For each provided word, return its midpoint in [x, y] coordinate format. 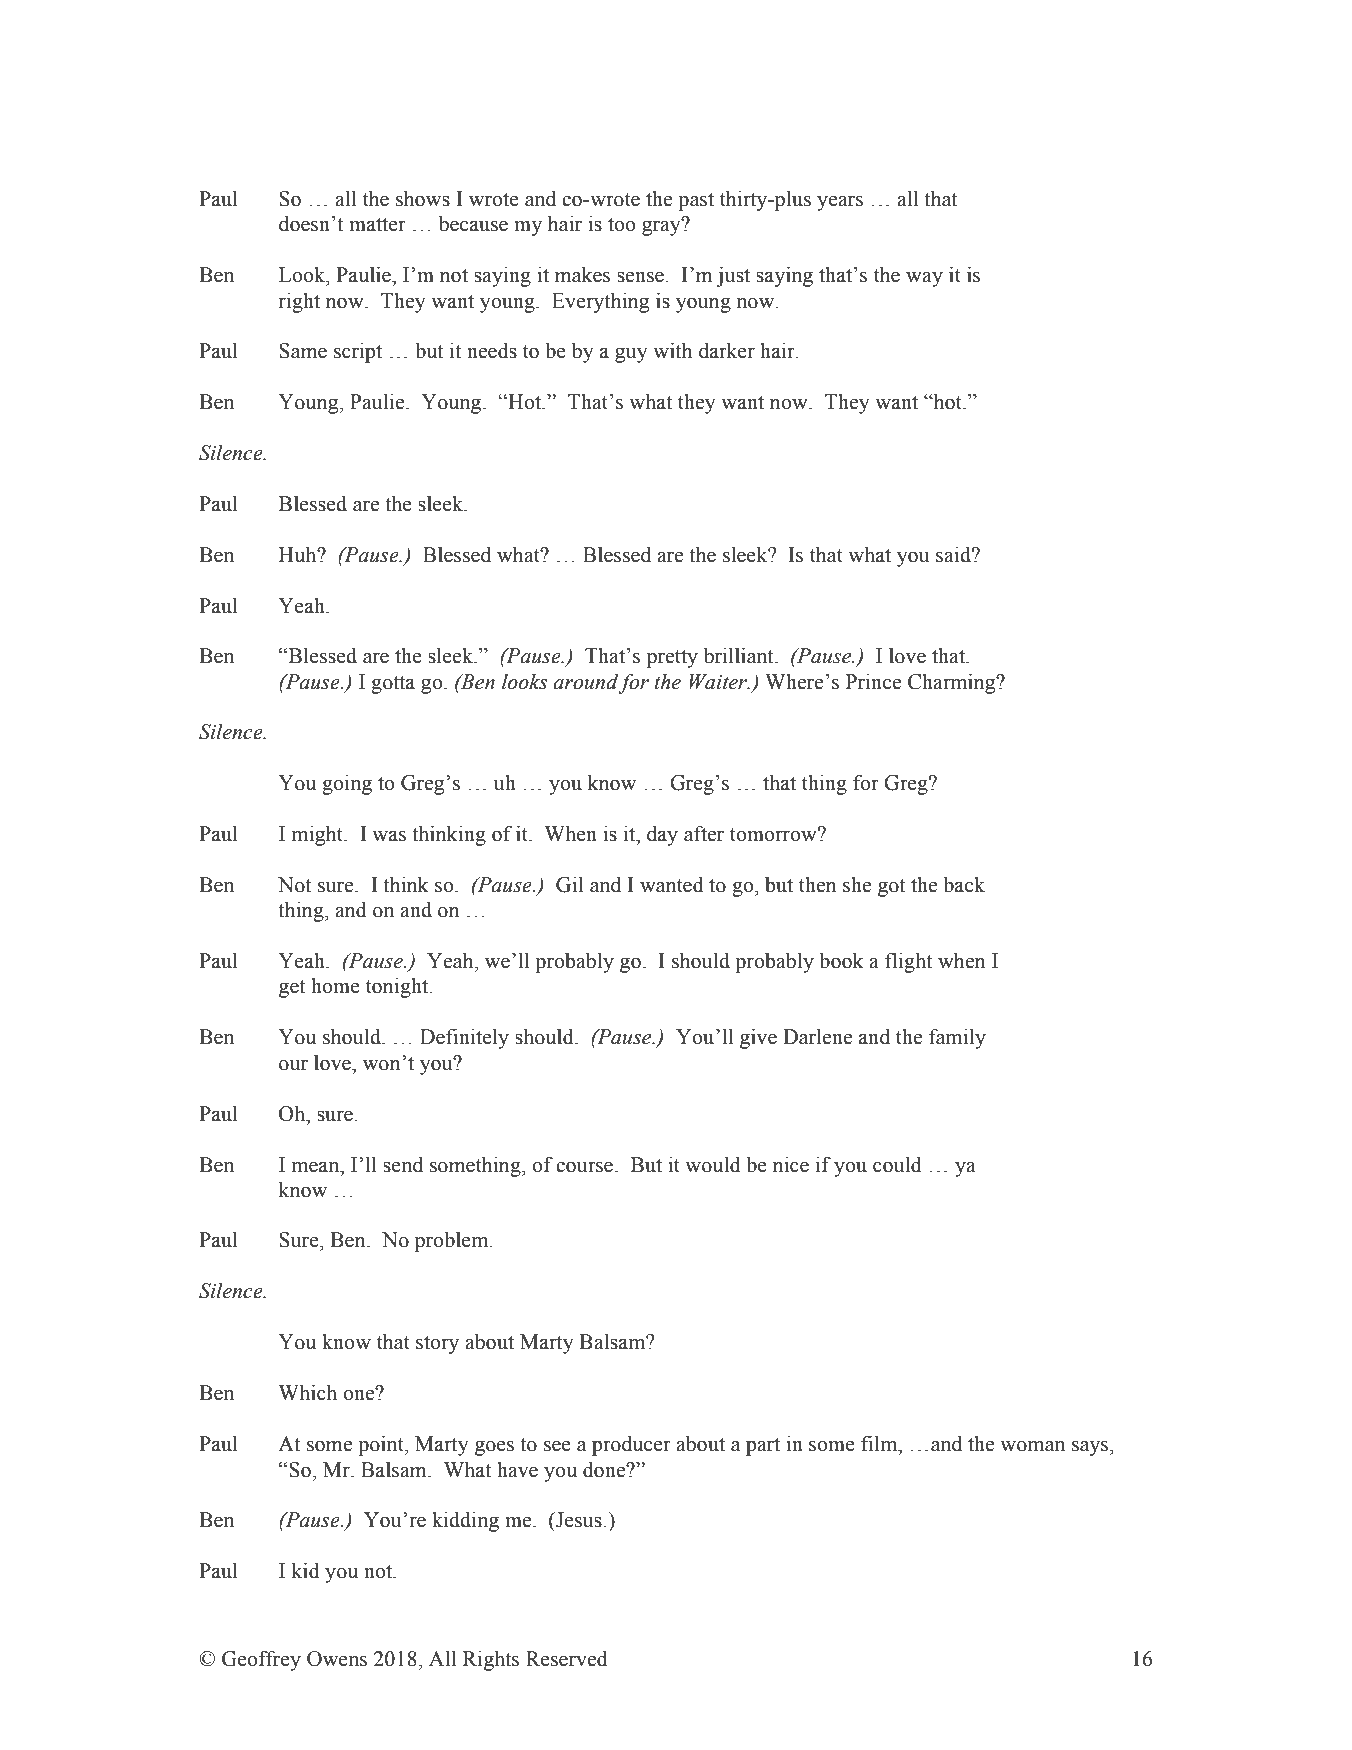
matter [377, 225]
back [964, 885]
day [662, 836]
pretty [672, 659]
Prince [873, 681]
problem [453, 1242]
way [924, 279]
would [713, 1164]
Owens [337, 1659]
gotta [393, 685]
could [897, 1164]
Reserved [567, 1658]
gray [662, 227]
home [335, 986]
